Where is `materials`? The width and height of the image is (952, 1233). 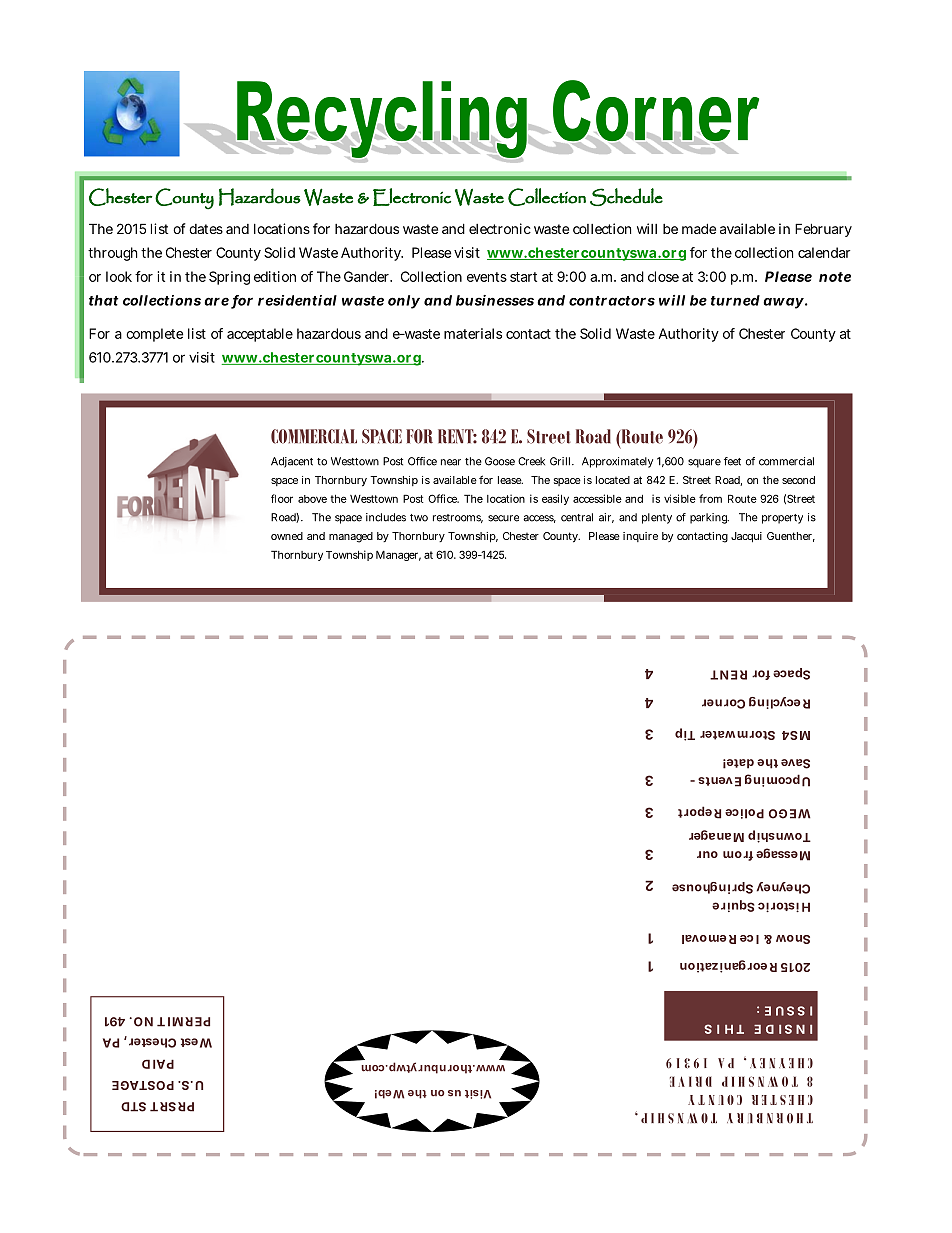 materials is located at coordinates (473, 333).
